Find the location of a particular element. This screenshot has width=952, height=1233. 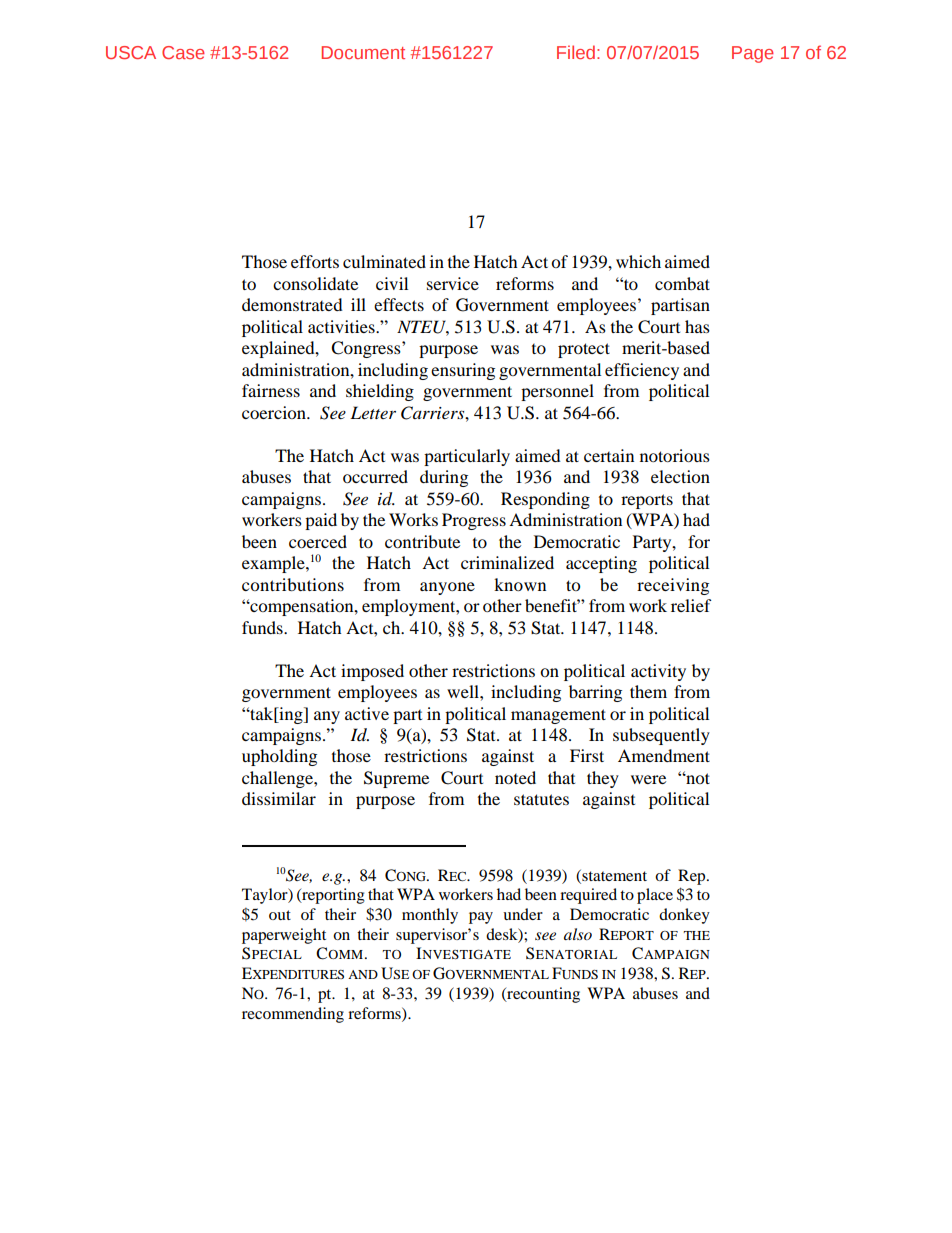

demonstrated is located at coordinates (292, 304).
